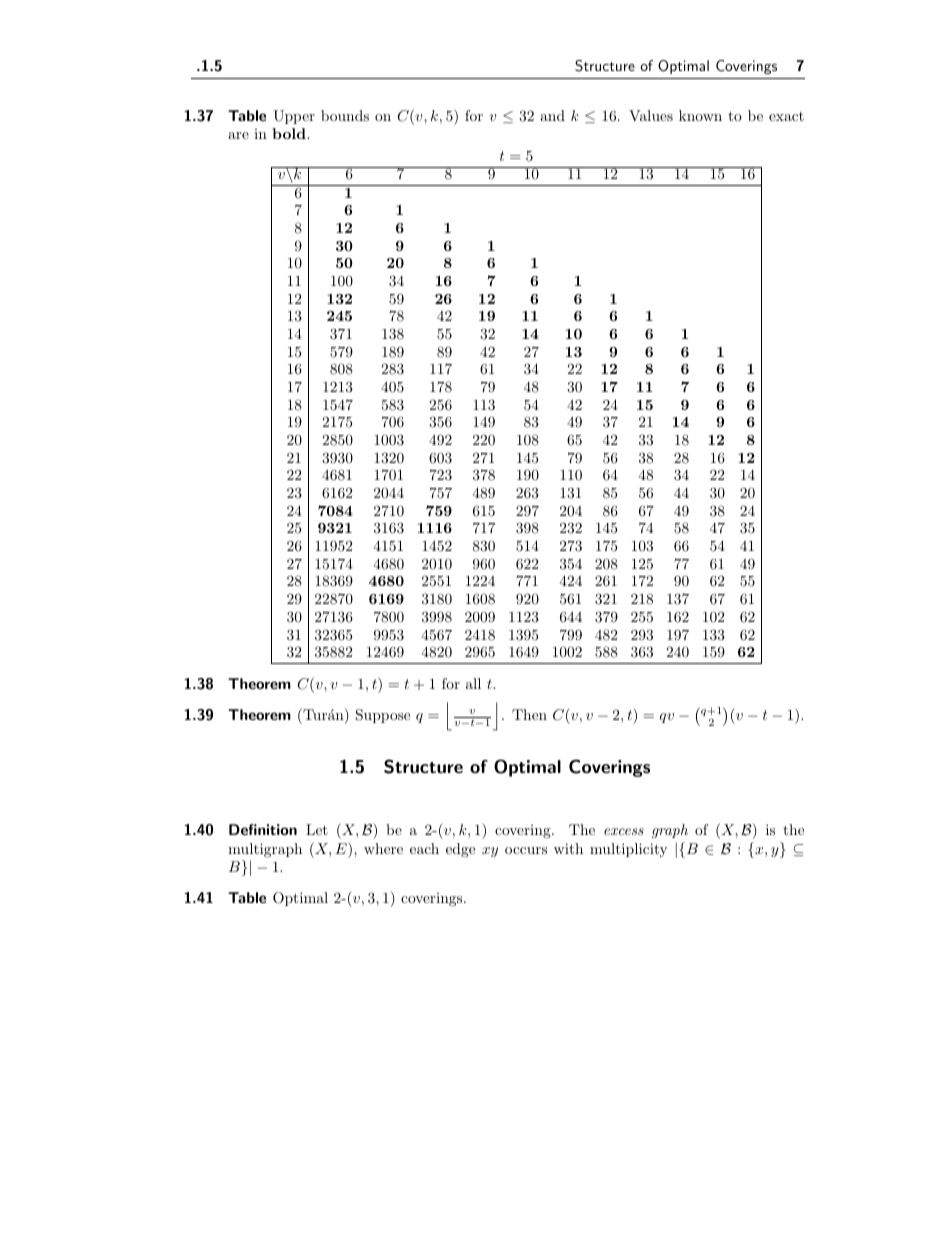 This image has height=1233, width=952. Describe the element at coordinates (526, 850) in the image. I see `occurs` at that location.
